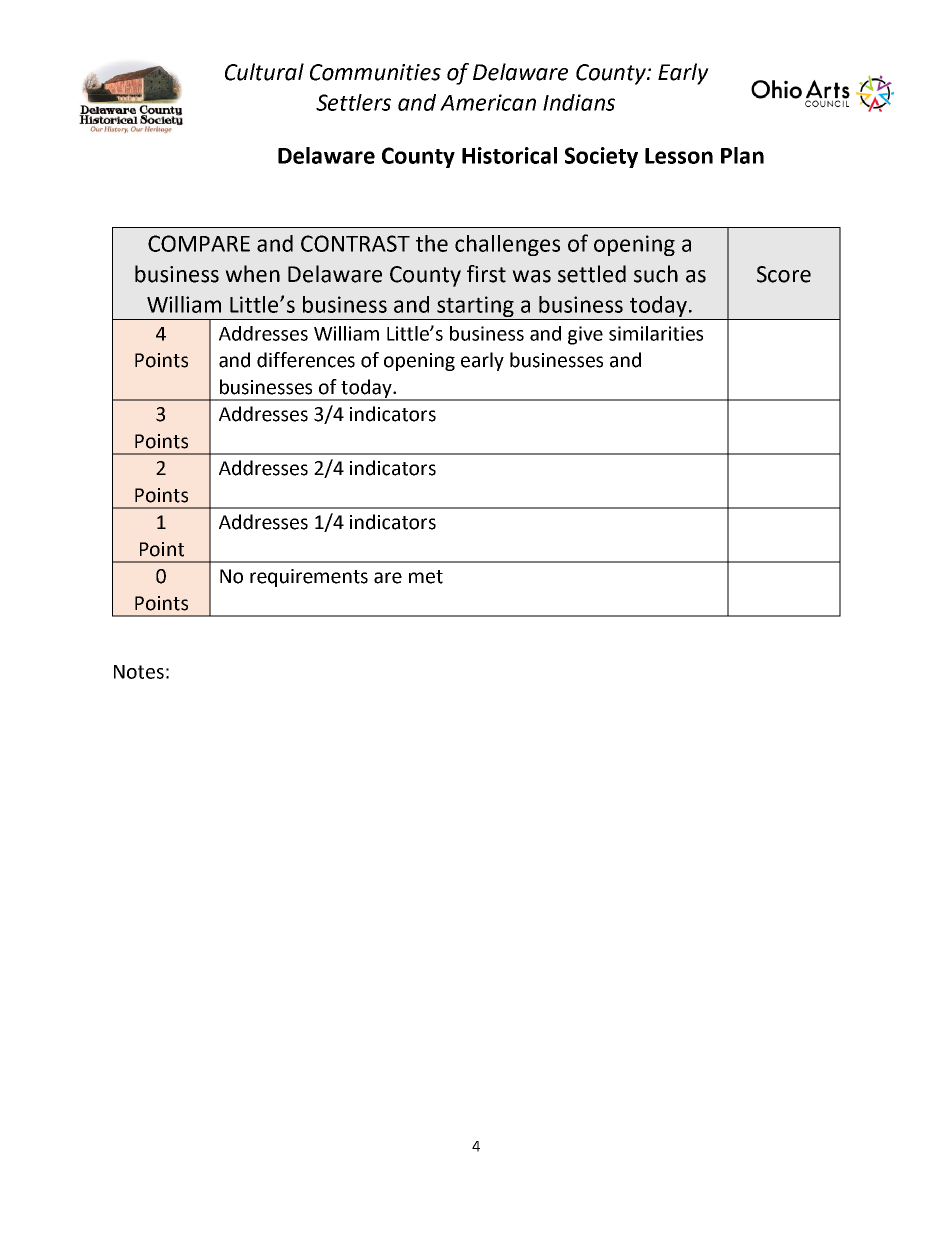 The image size is (952, 1233). I want to click on met, so click(426, 577).
